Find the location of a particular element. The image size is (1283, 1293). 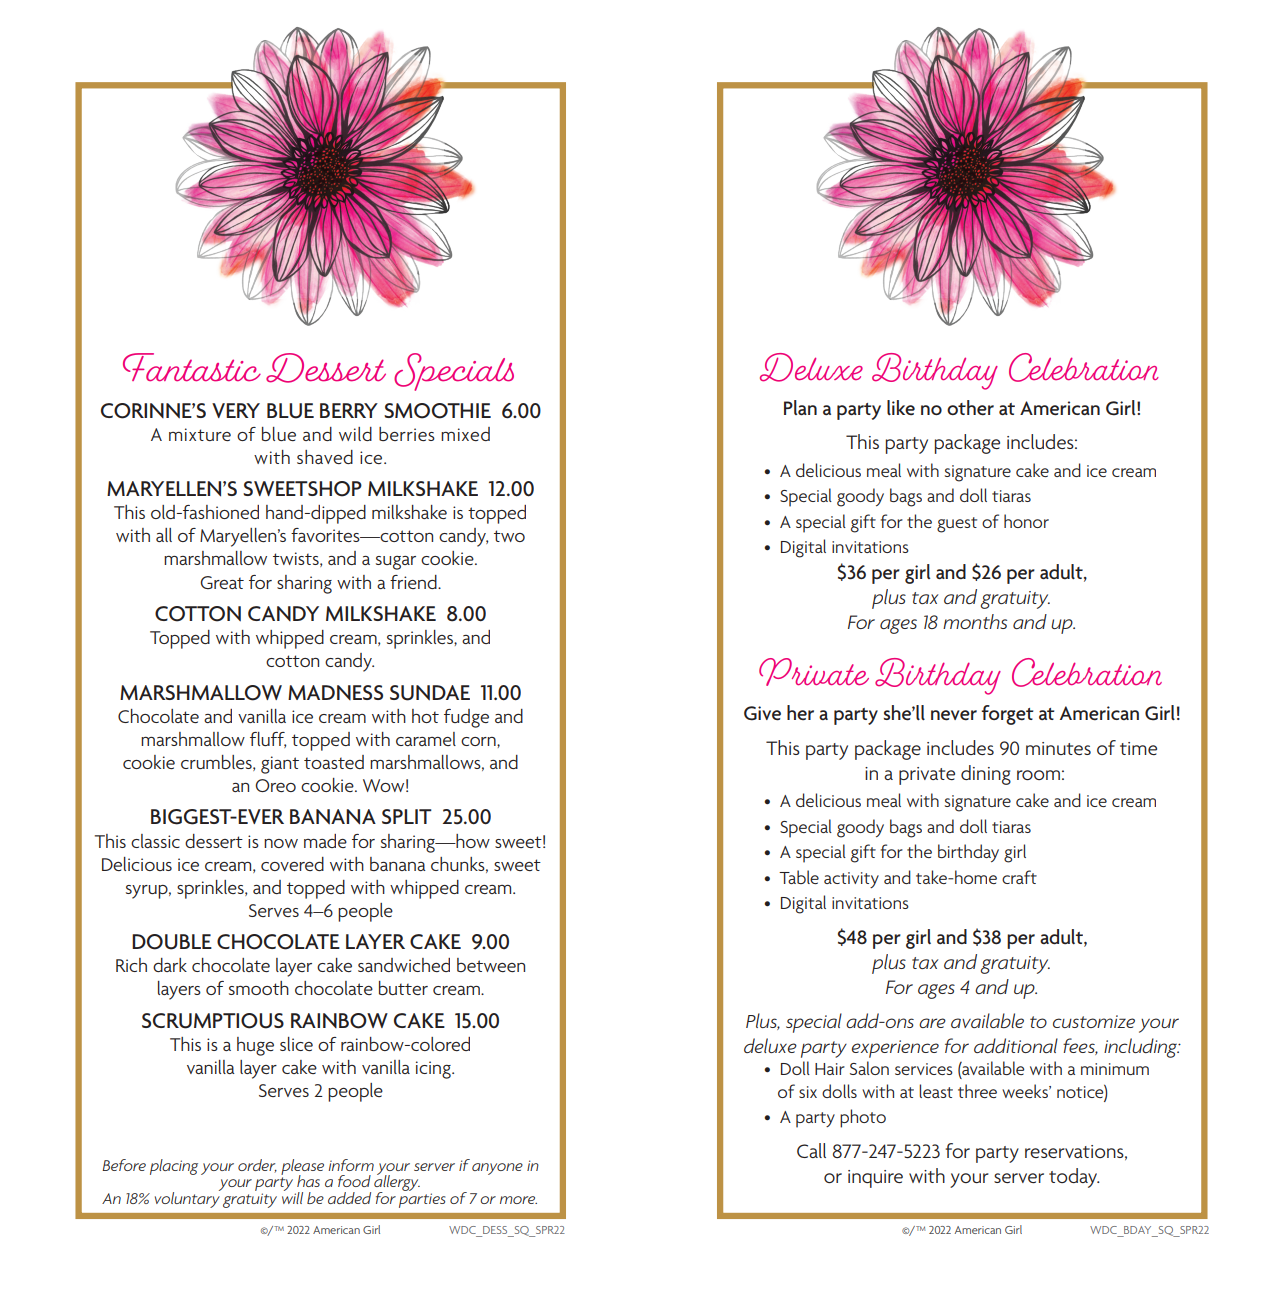

between is located at coordinates (491, 965).
